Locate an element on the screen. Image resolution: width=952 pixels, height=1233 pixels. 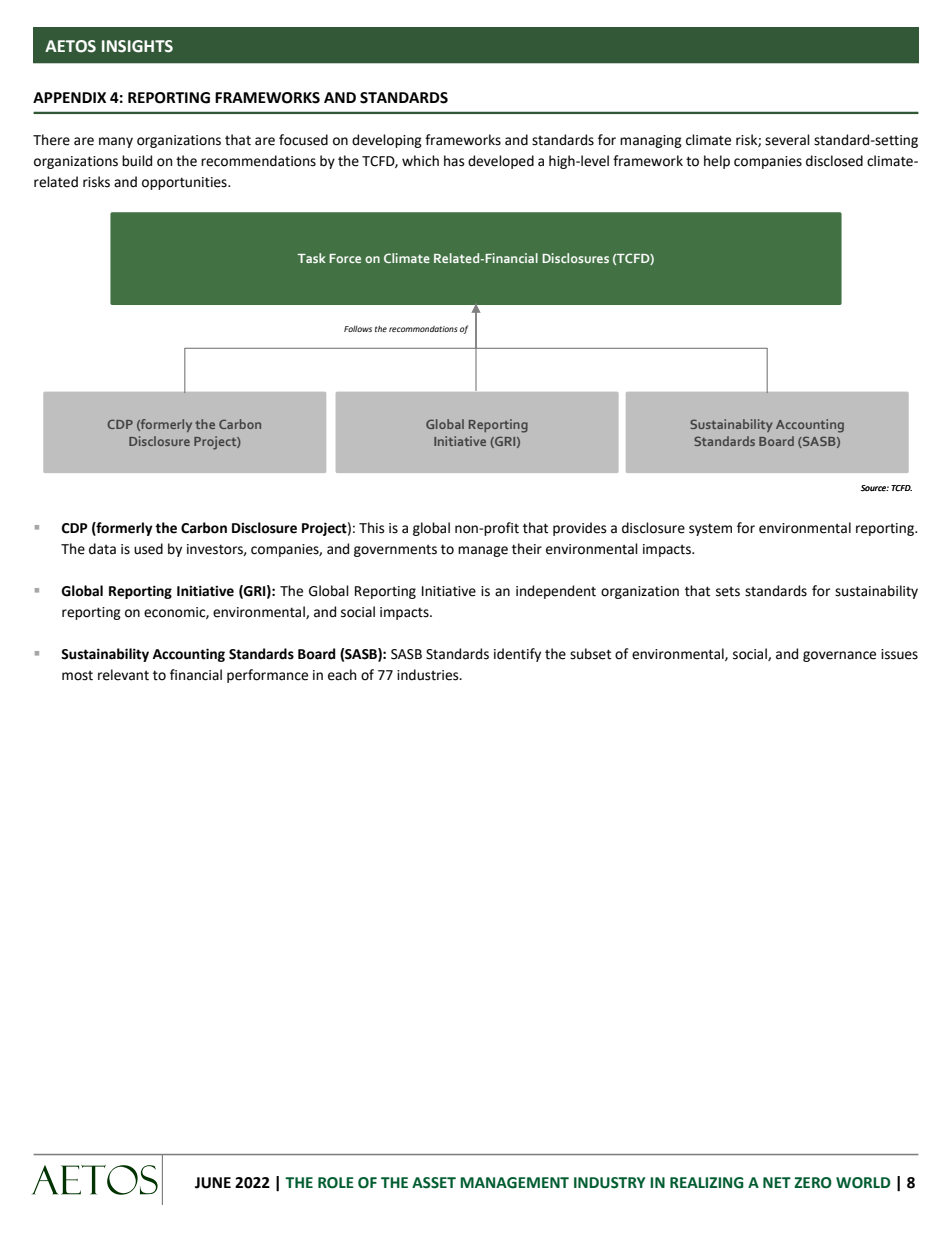
several is located at coordinates (787, 140).
